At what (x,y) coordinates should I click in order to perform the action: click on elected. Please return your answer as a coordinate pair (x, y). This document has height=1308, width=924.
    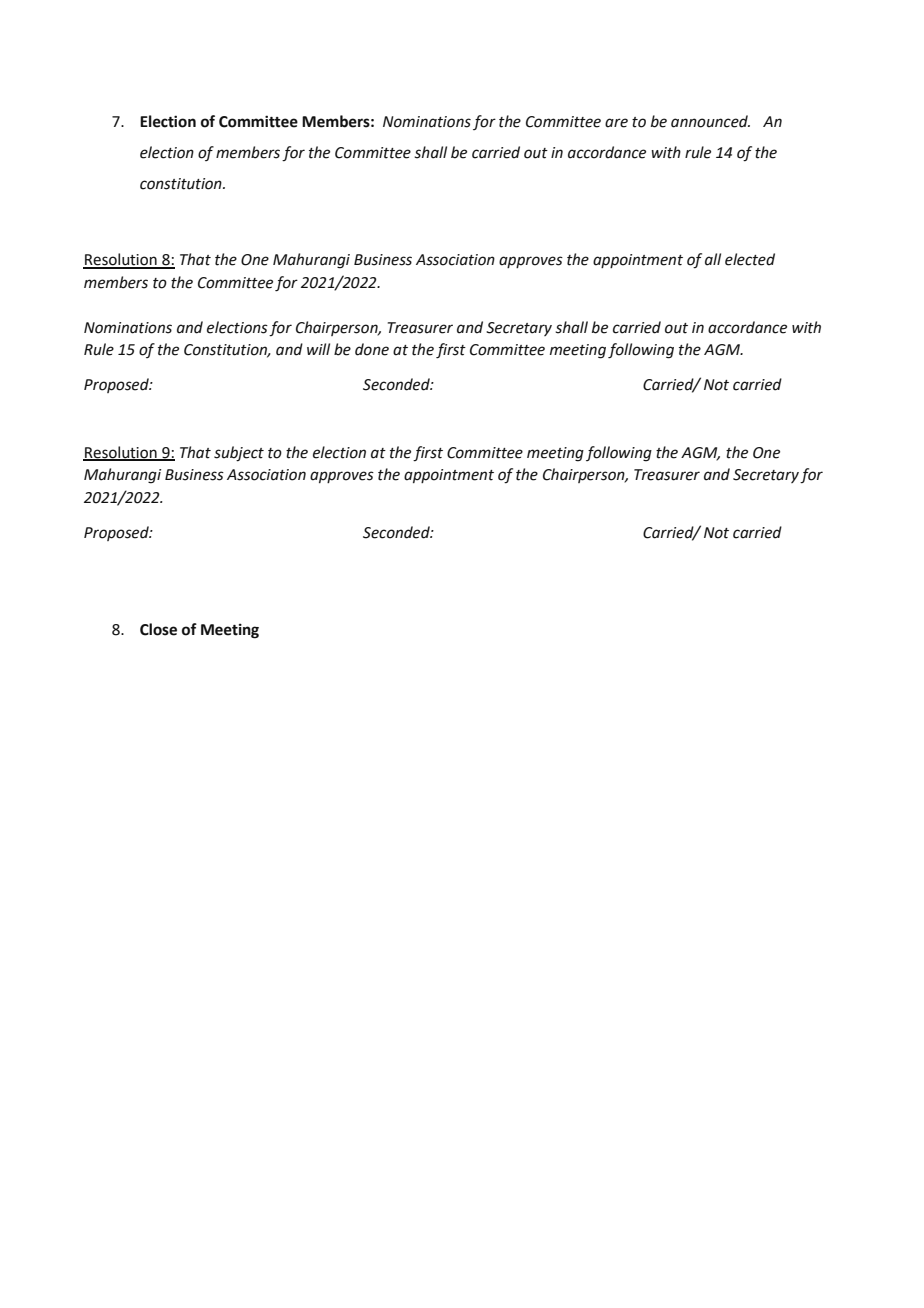
    Looking at the image, I should click on (750, 259).
